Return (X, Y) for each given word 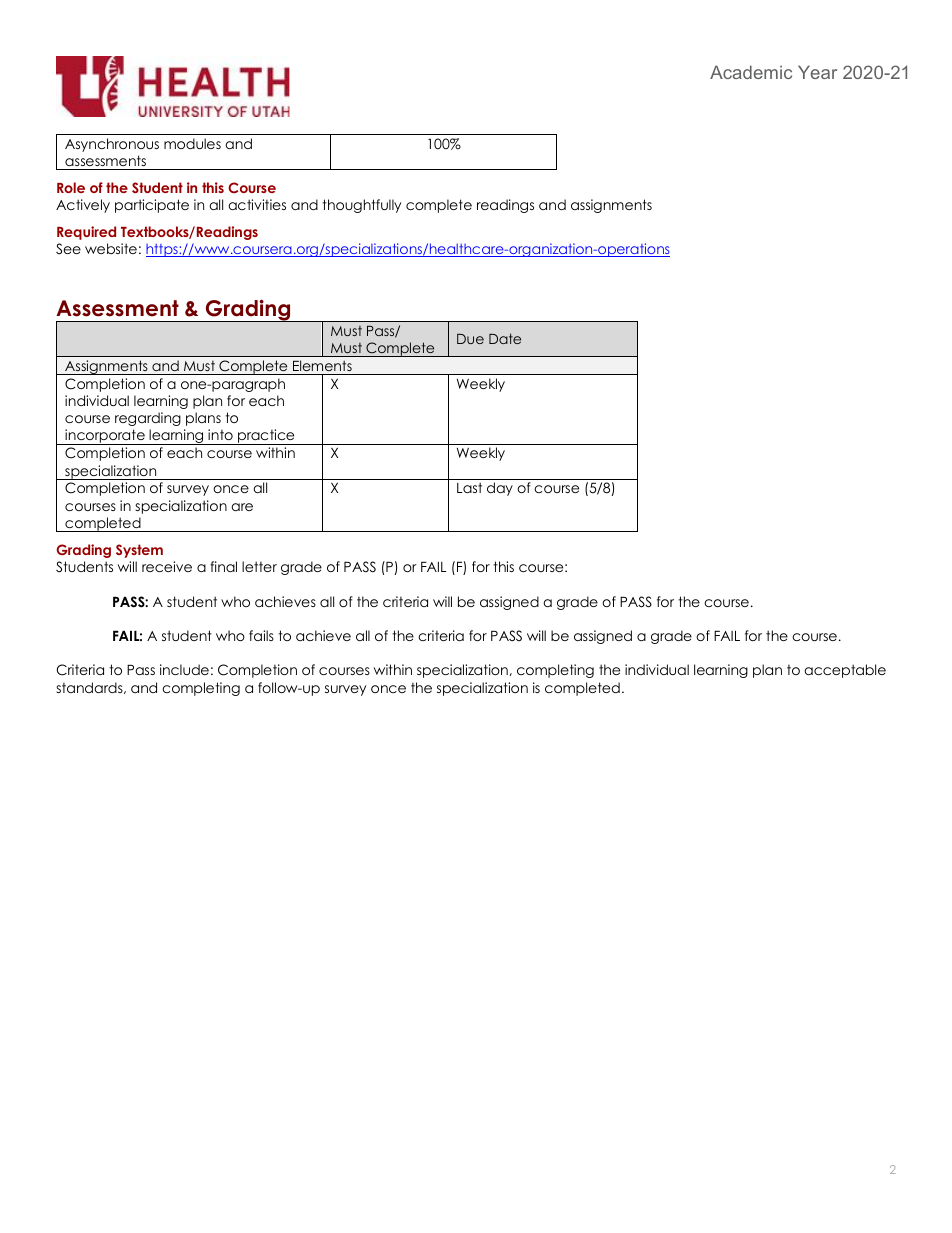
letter (259, 566)
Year (817, 72)
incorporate (105, 437)
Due (470, 339)
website (111, 248)
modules (192, 143)
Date (505, 338)
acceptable (845, 671)
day (500, 489)
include (184, 669)
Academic (751, 72)
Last (469, 487)
